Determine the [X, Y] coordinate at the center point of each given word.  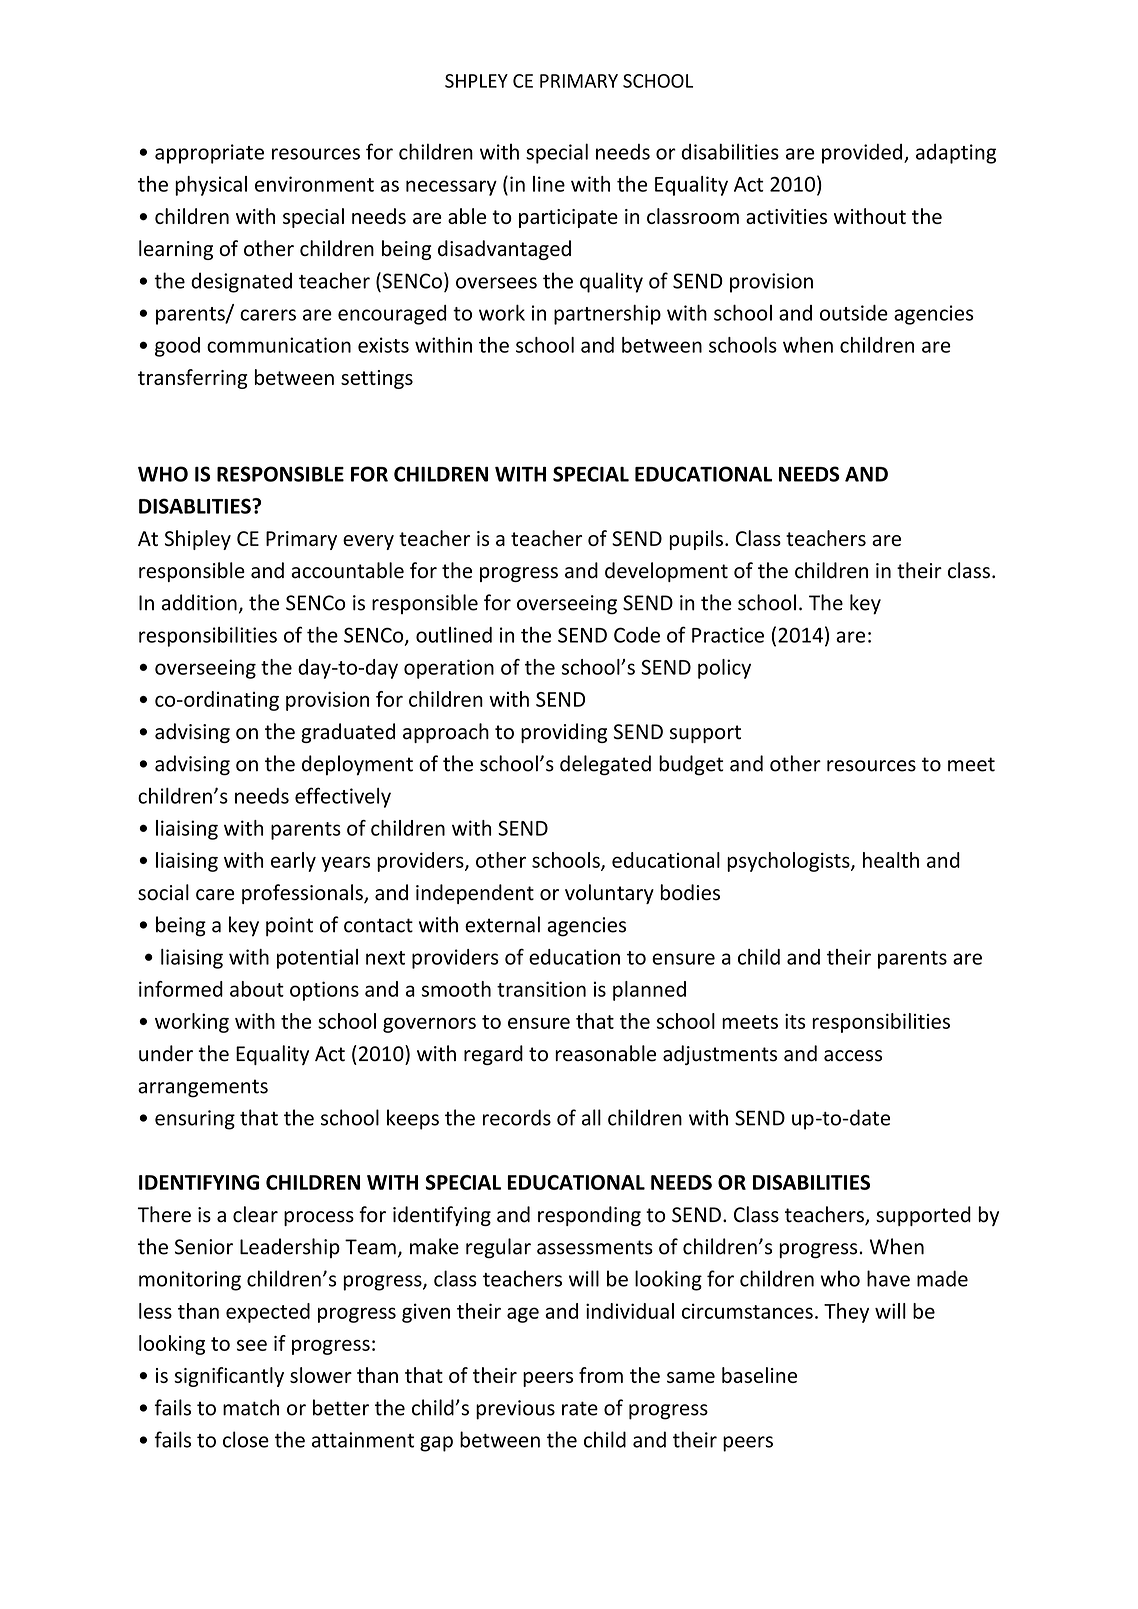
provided [862, 154]
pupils [696, 540]
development [666, 572]
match [251, 1407]
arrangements [203, 1088]
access [853, 1056]
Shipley [198, 540]
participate [568, 218]
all [591, 1117]
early [293, 862]
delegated [605, 765]
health [891, 860]
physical [211, 186]
